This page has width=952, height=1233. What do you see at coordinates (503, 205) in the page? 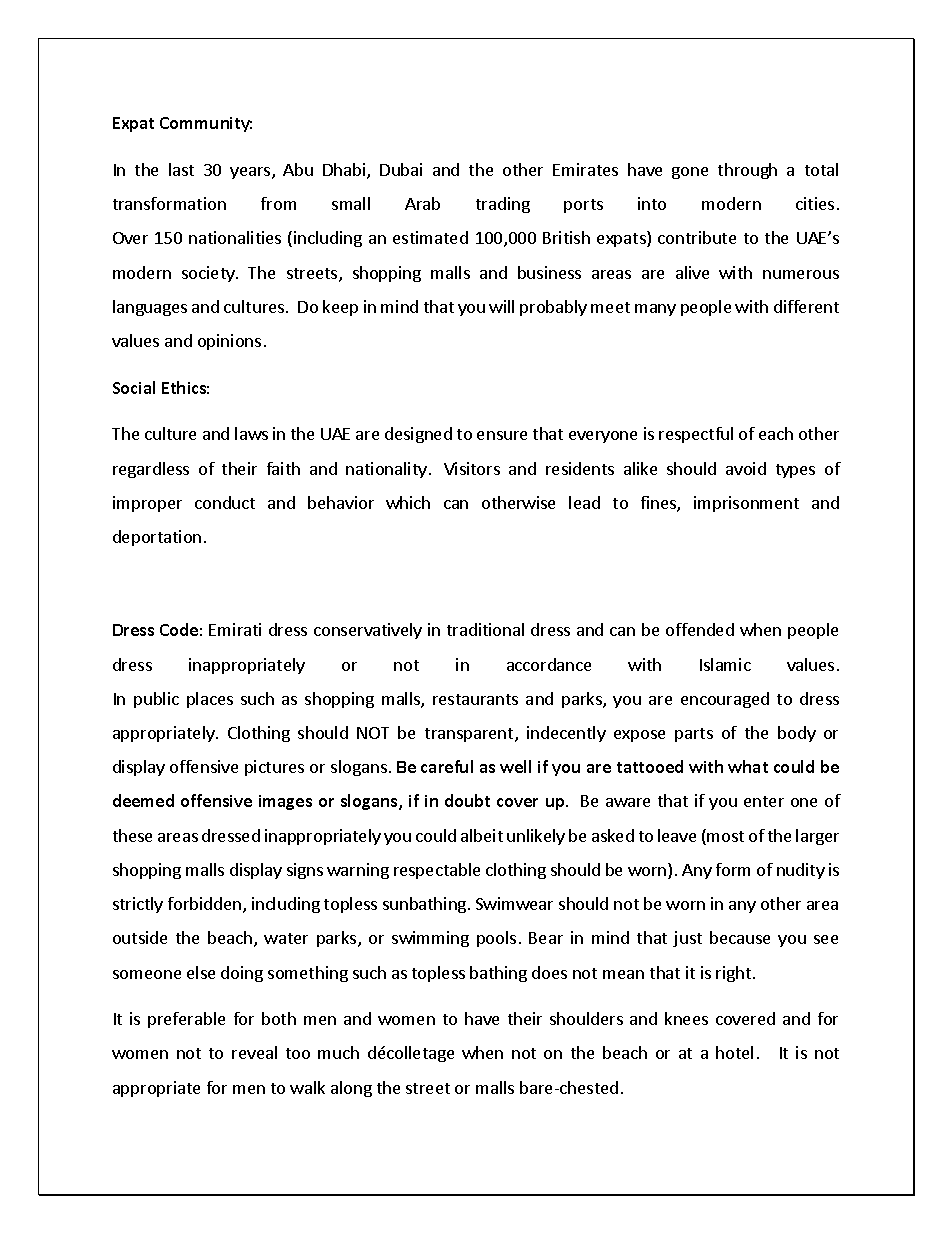
I see `trading` at bounding box center [503, 205].
